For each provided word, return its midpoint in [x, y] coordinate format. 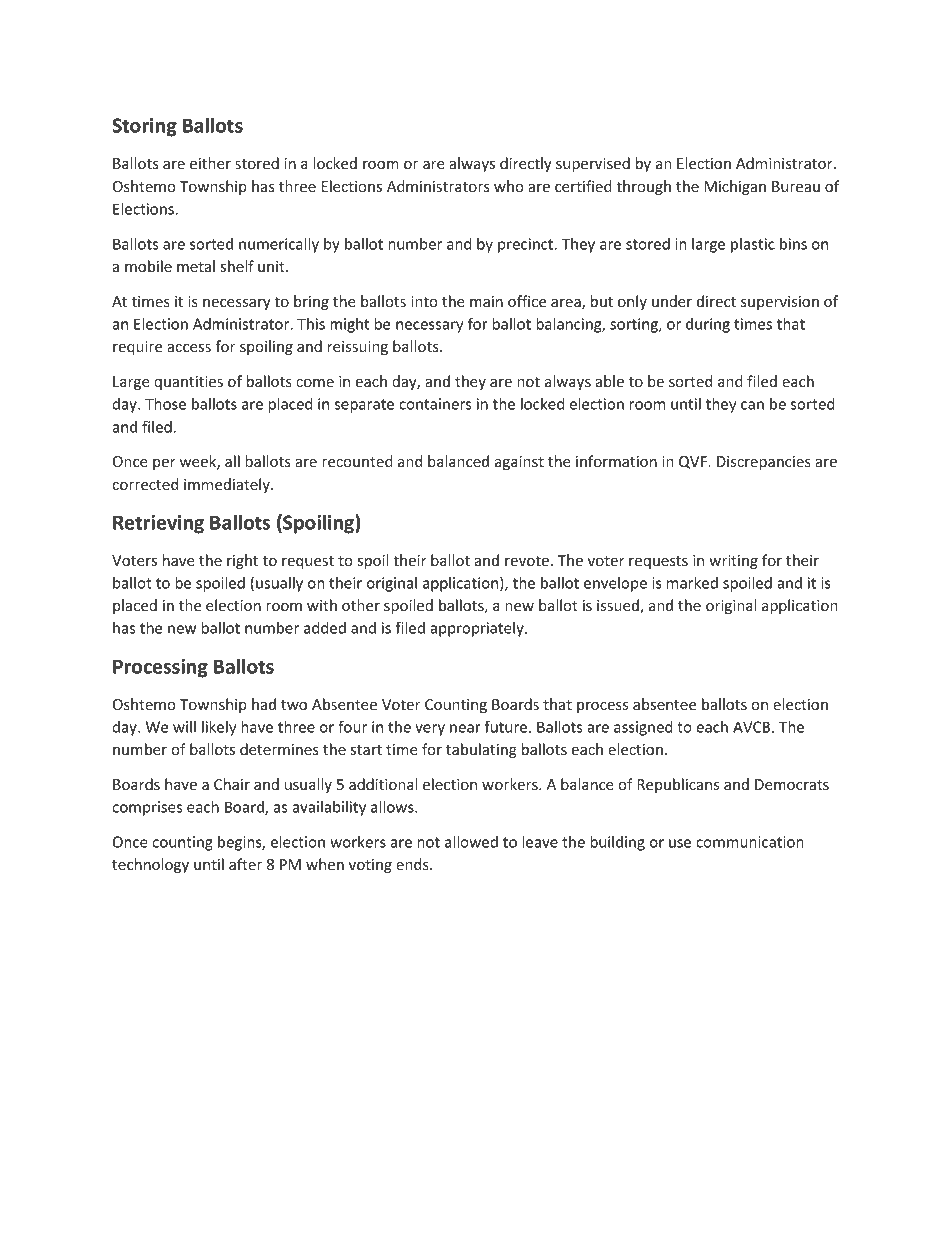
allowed [471, 842]
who [509, 186]
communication [750, 842]
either [210, 163]
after [245, 864]
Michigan [735, 187]
